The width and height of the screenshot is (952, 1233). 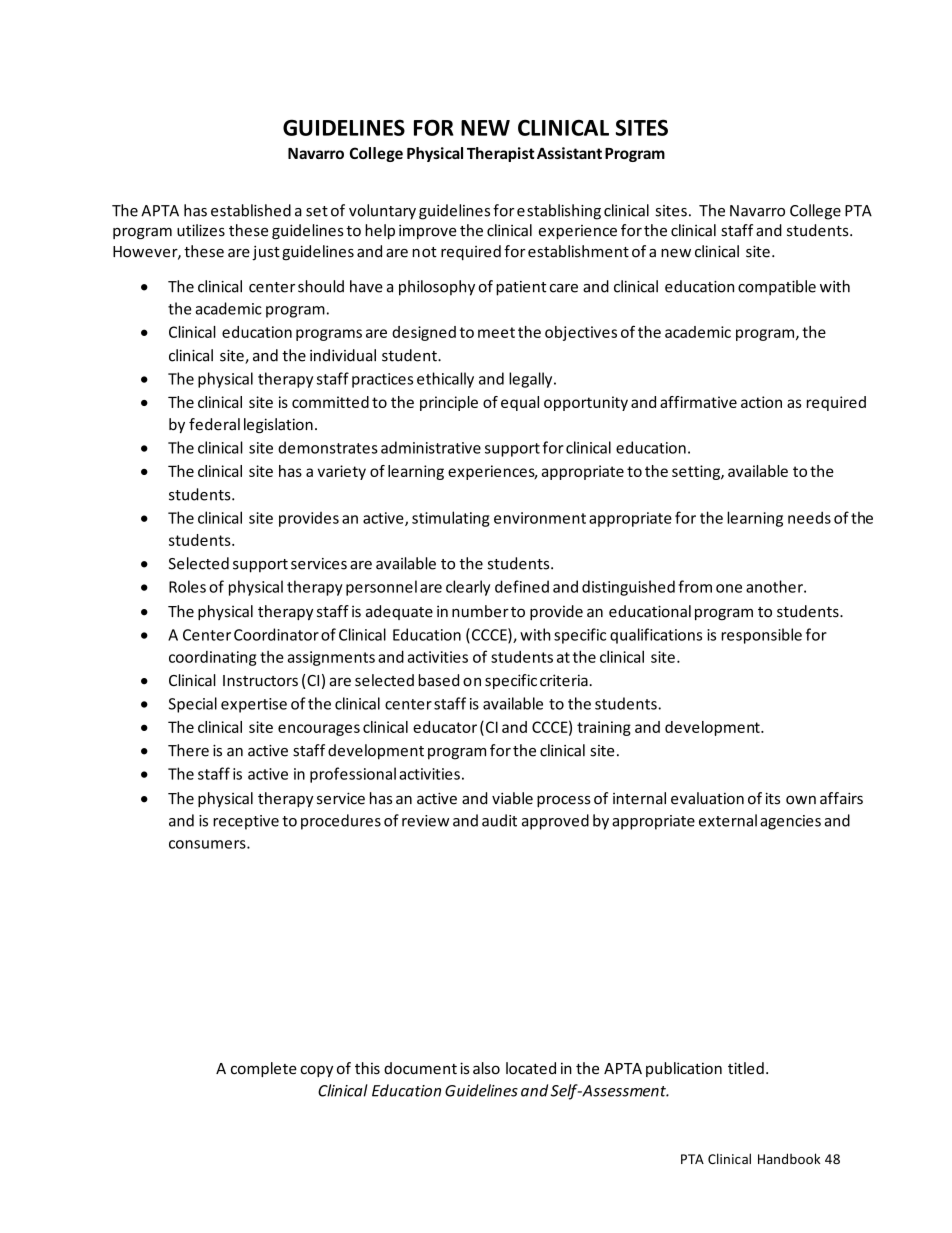 What do you see at coordinates (264, 1069) in the screenshot?
I see `complete` at bounding box center [264, 1069].
